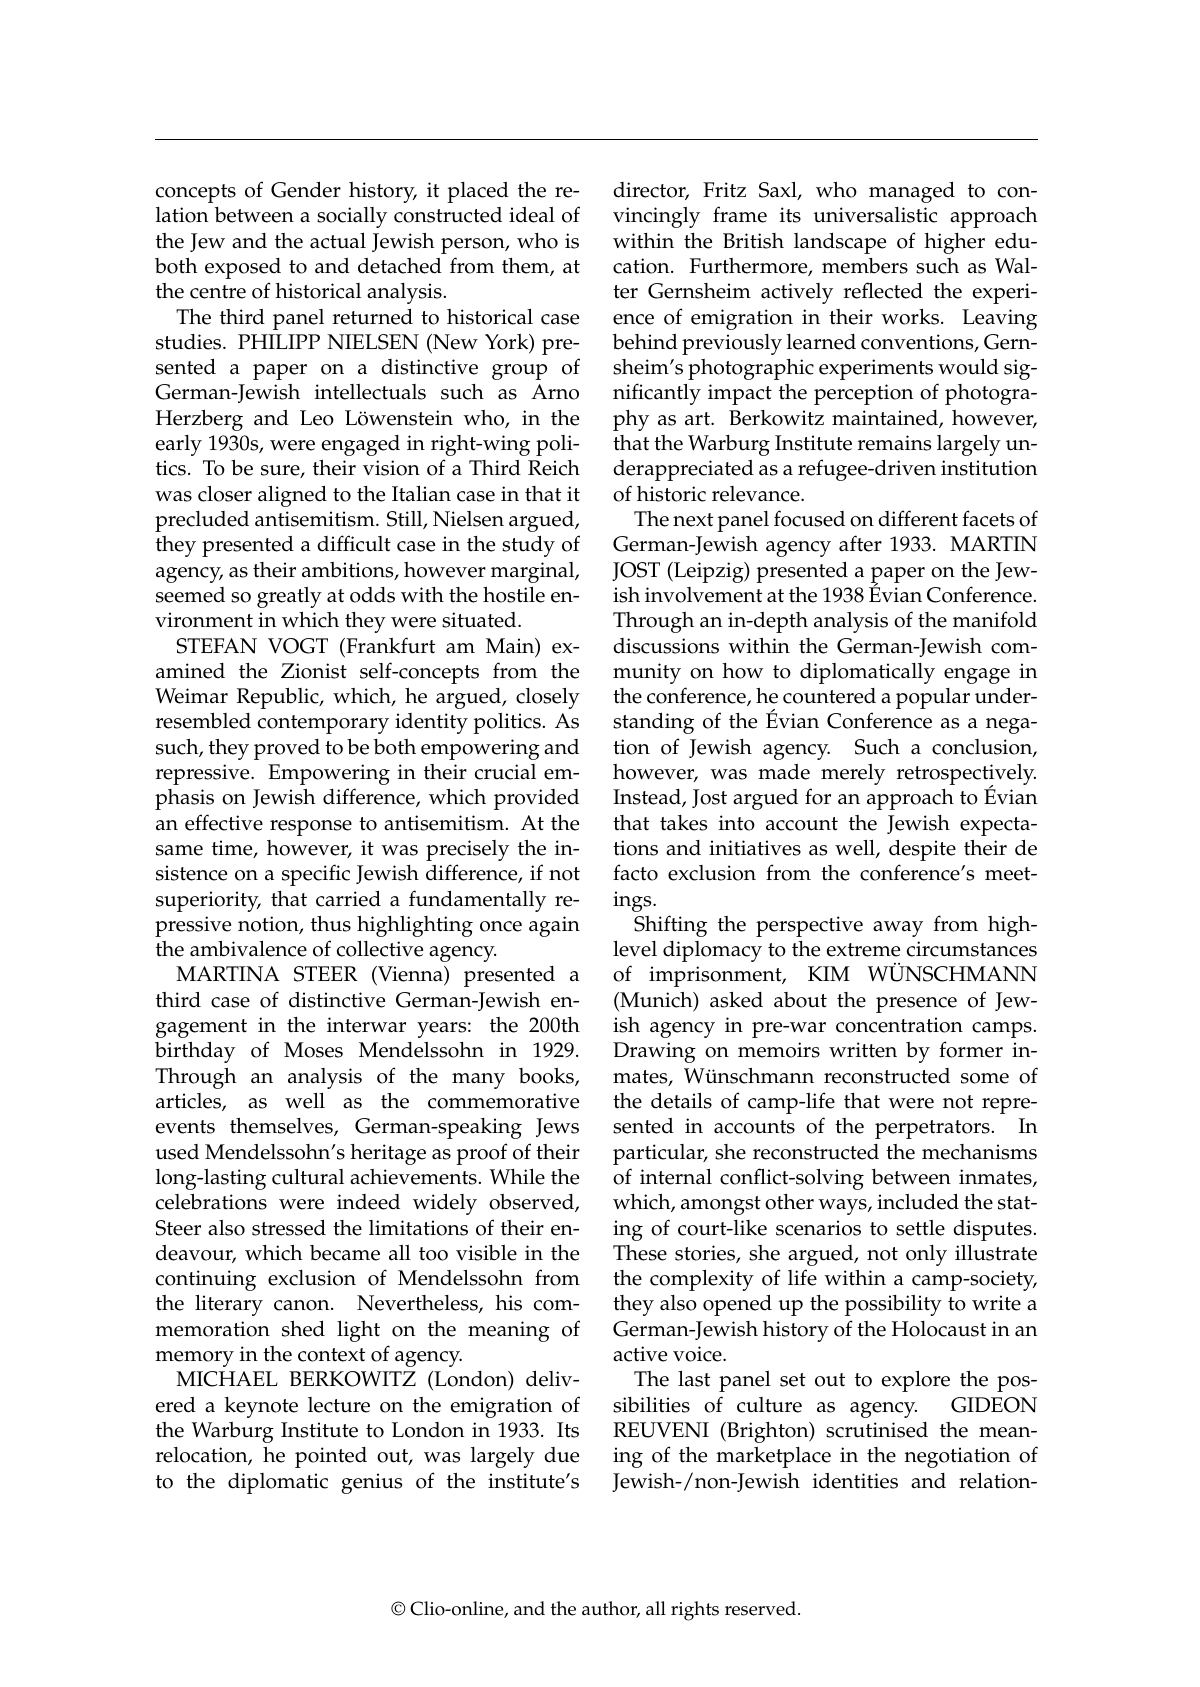  What do you see at coordinates (898, 929) in the screenshot?
I see `away` at bounding box center [898, 929].
